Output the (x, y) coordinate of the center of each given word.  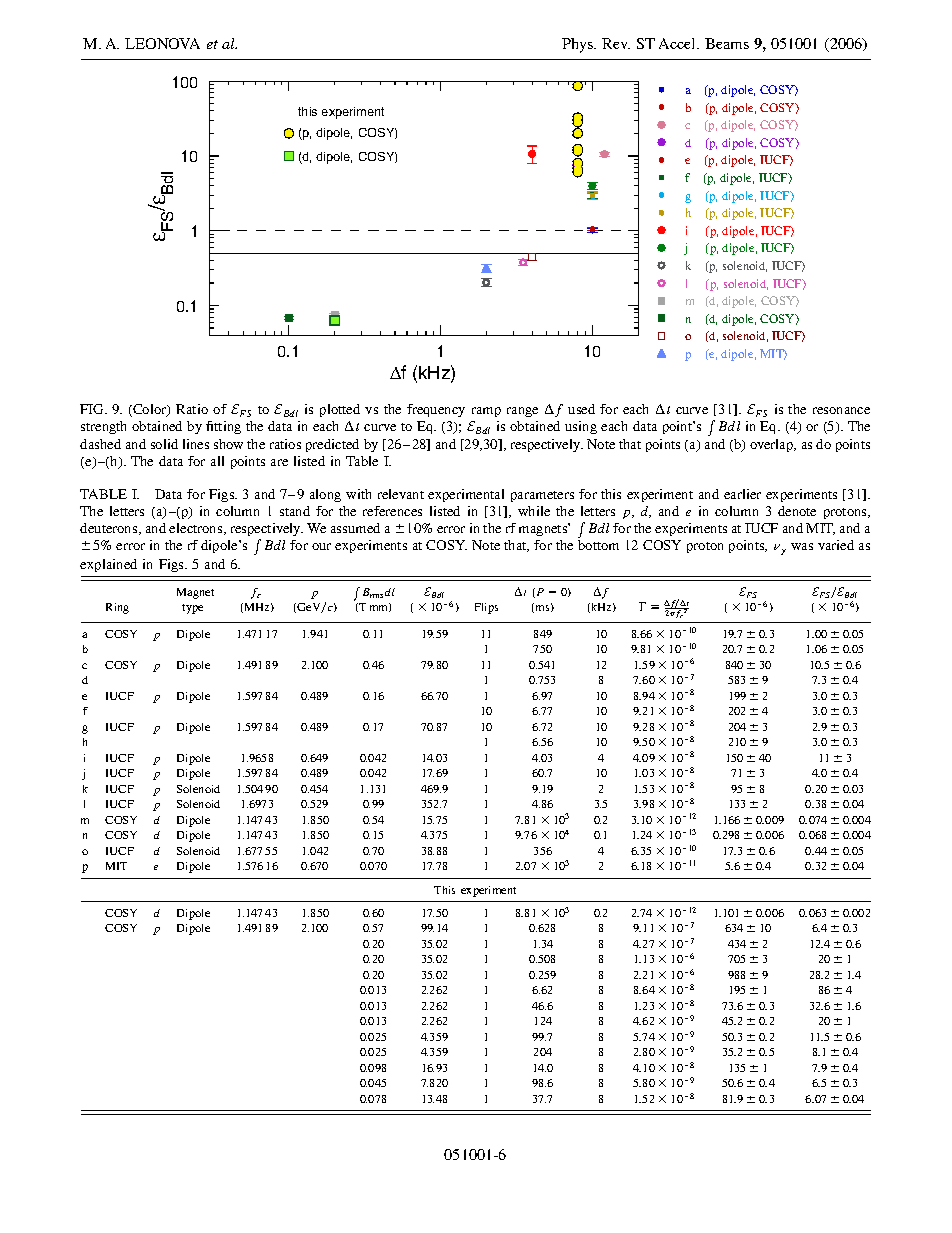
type (192, 609)
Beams (727, 43)
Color (150, 410)
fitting (223, 427)
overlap (773, 445)
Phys (578, 45)
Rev (616, 43)
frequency (436, 410)
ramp (486, 412)
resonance (841, 410)
